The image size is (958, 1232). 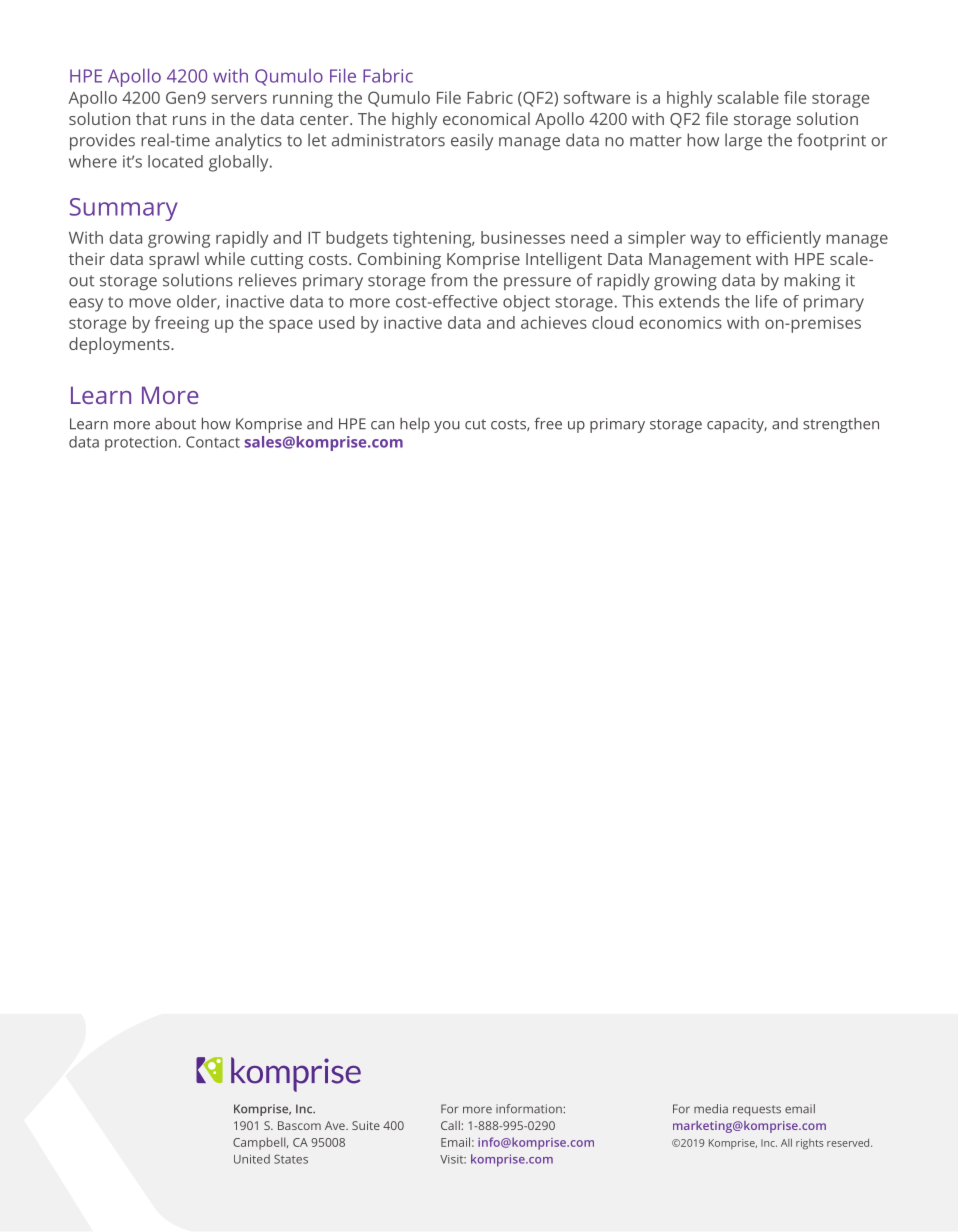 What do you see at coordinates (142, 443) in the screenshot?
I see `protection` at bounding box center [142, 443].
